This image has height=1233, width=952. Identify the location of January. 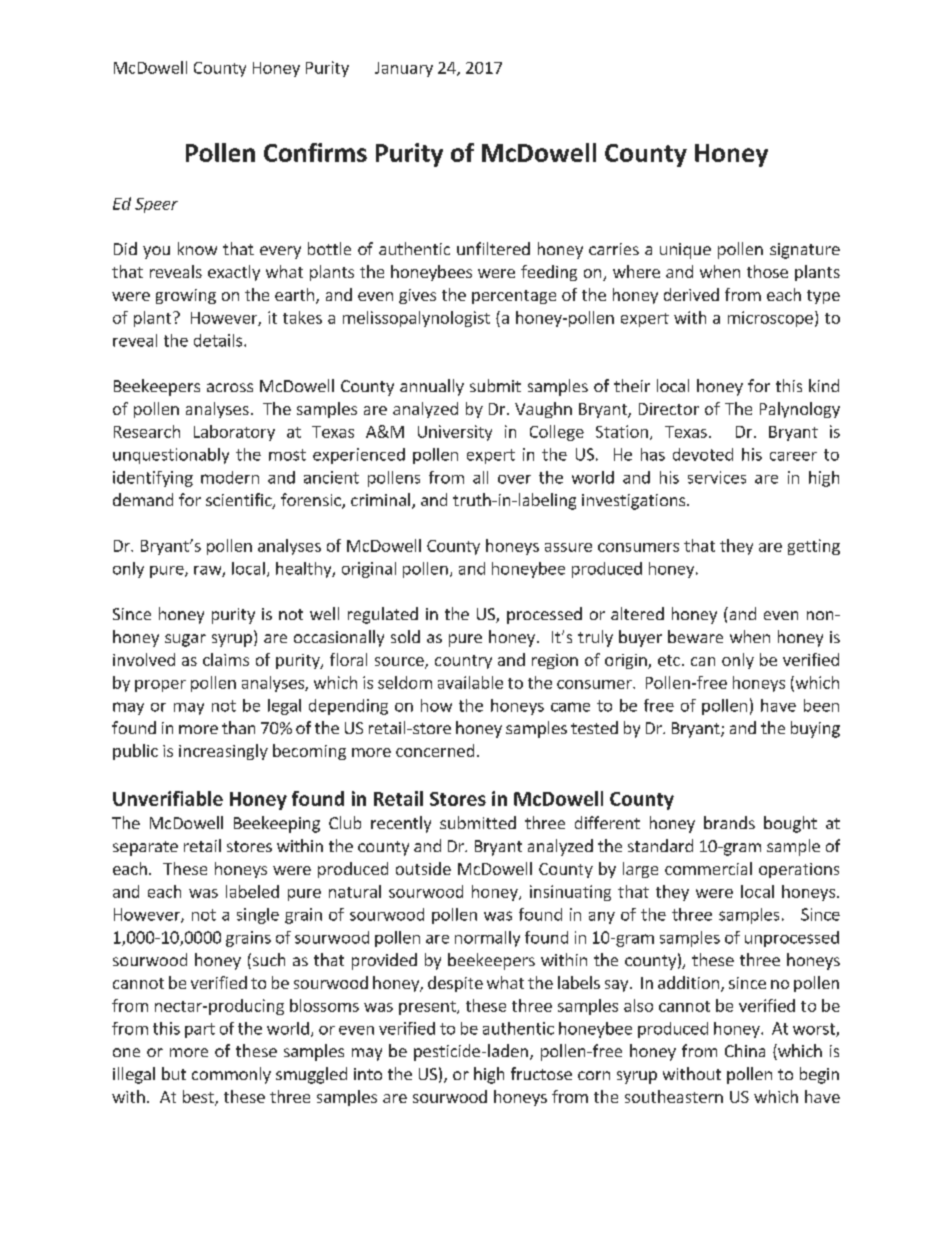
(404, 69).
